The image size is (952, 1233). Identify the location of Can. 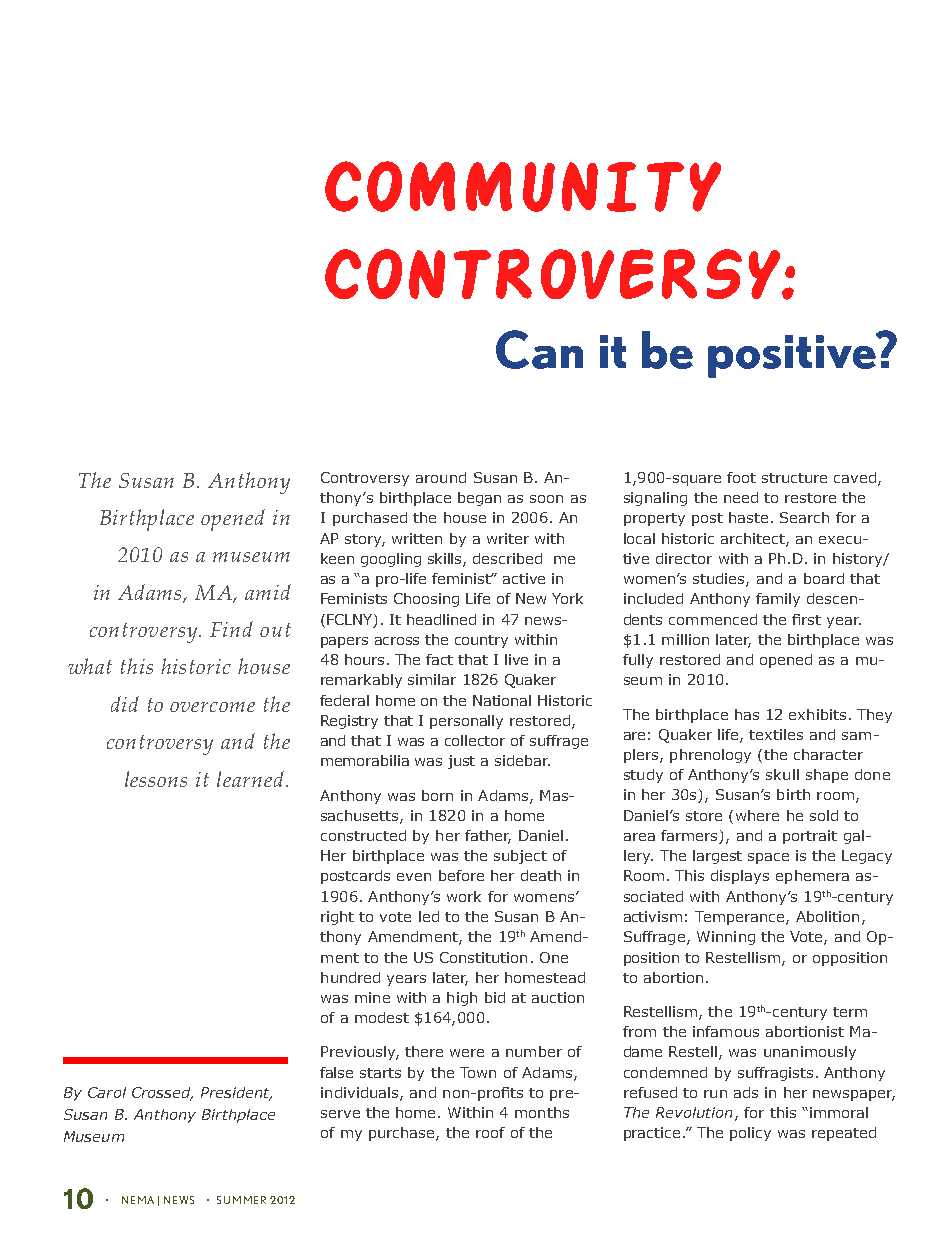
(539, 349).
